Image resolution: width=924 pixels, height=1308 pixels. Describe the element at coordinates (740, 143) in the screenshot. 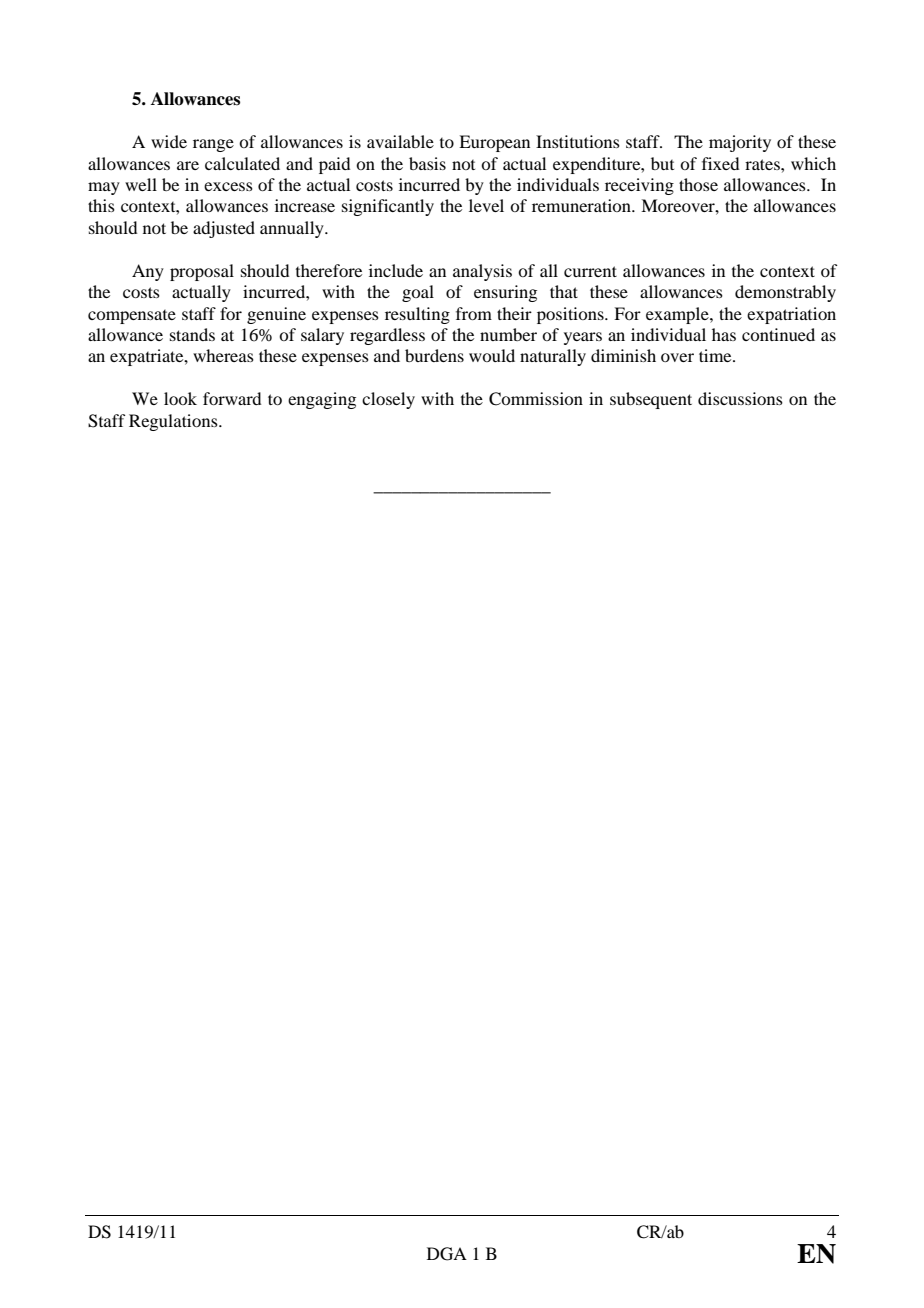

I see `majority` at that location.
